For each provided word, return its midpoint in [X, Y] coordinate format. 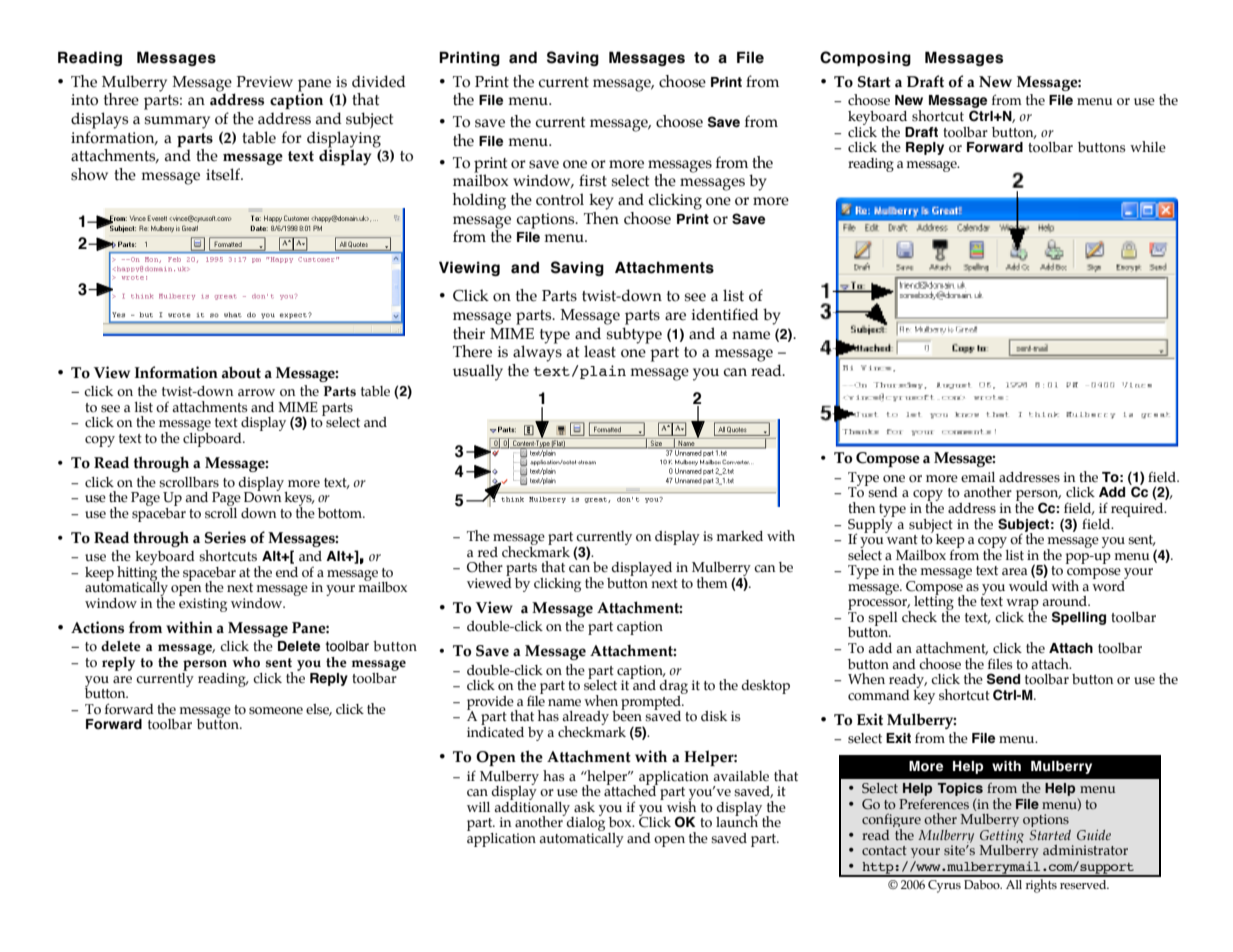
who [246, 662]
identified [725, 314]
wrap [1021, 606]
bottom [341, 513]
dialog [586, 824]
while [1148, 147]
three [121, 99]
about [241, 372]
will [478, 807]
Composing [865, 58]
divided [379, 81]
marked [739, 536]
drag [674, 688]
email [978, 477]
